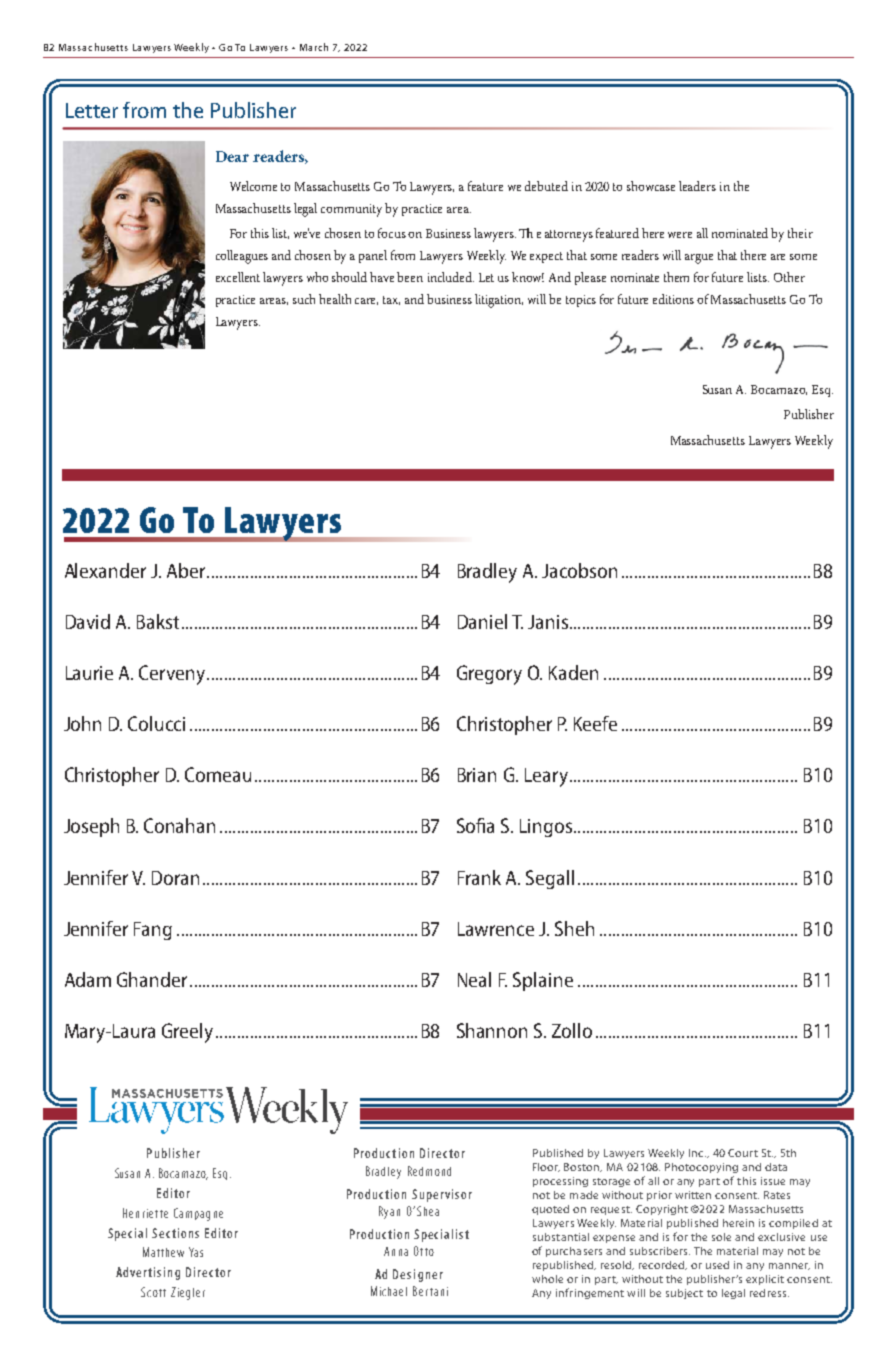 Image resolution: width=896 pixels, height=1366 pixels. I want to click on Brian, so click(477, 775).
